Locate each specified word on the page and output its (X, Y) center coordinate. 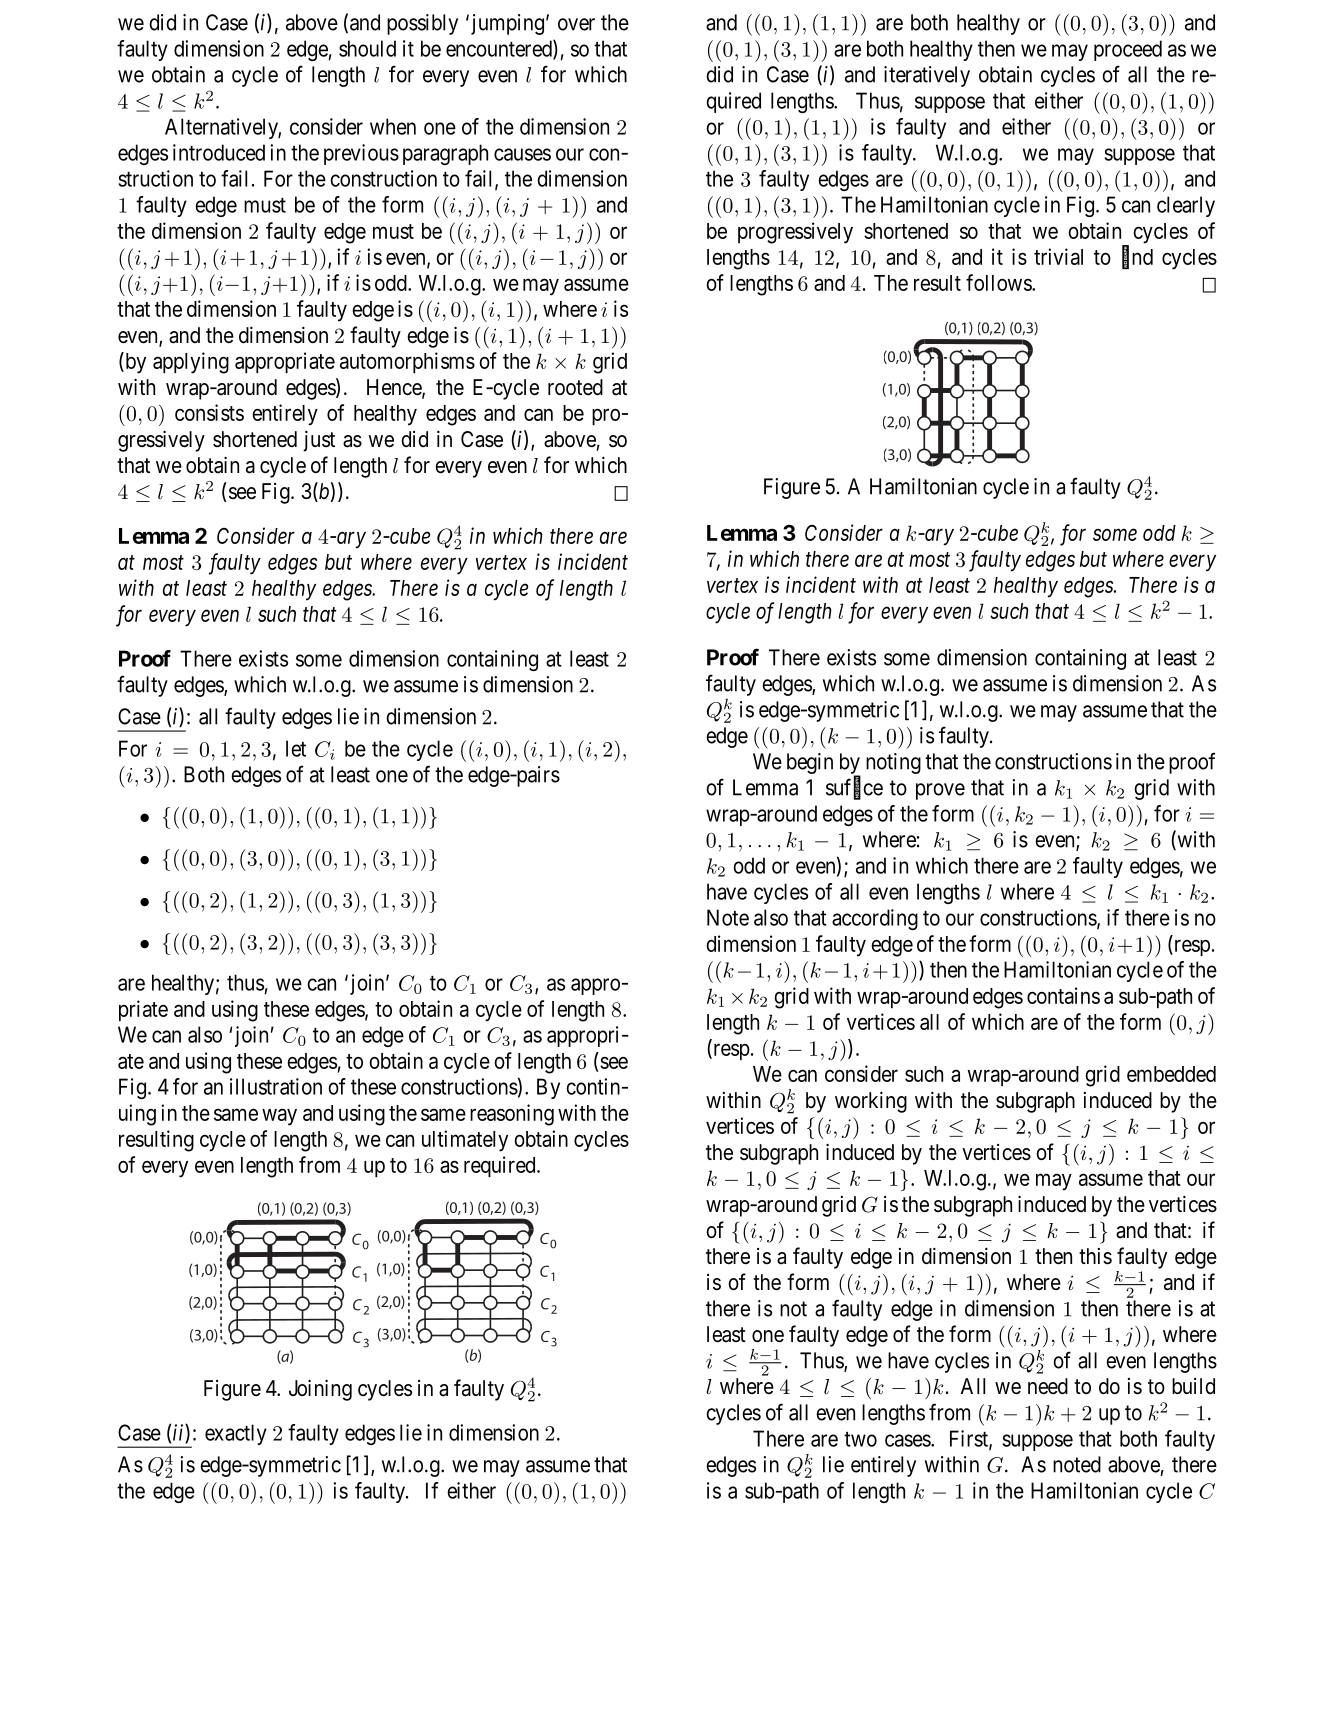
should (367, 48)
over (576, 24)
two (860, 1439)
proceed (1128, 50)
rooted (575, 387)
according (875, 919)
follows (999, 282)
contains (1063, 995)
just (319, 441)
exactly (236, 1434)
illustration (276, 1086)
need (1048, 1386)
